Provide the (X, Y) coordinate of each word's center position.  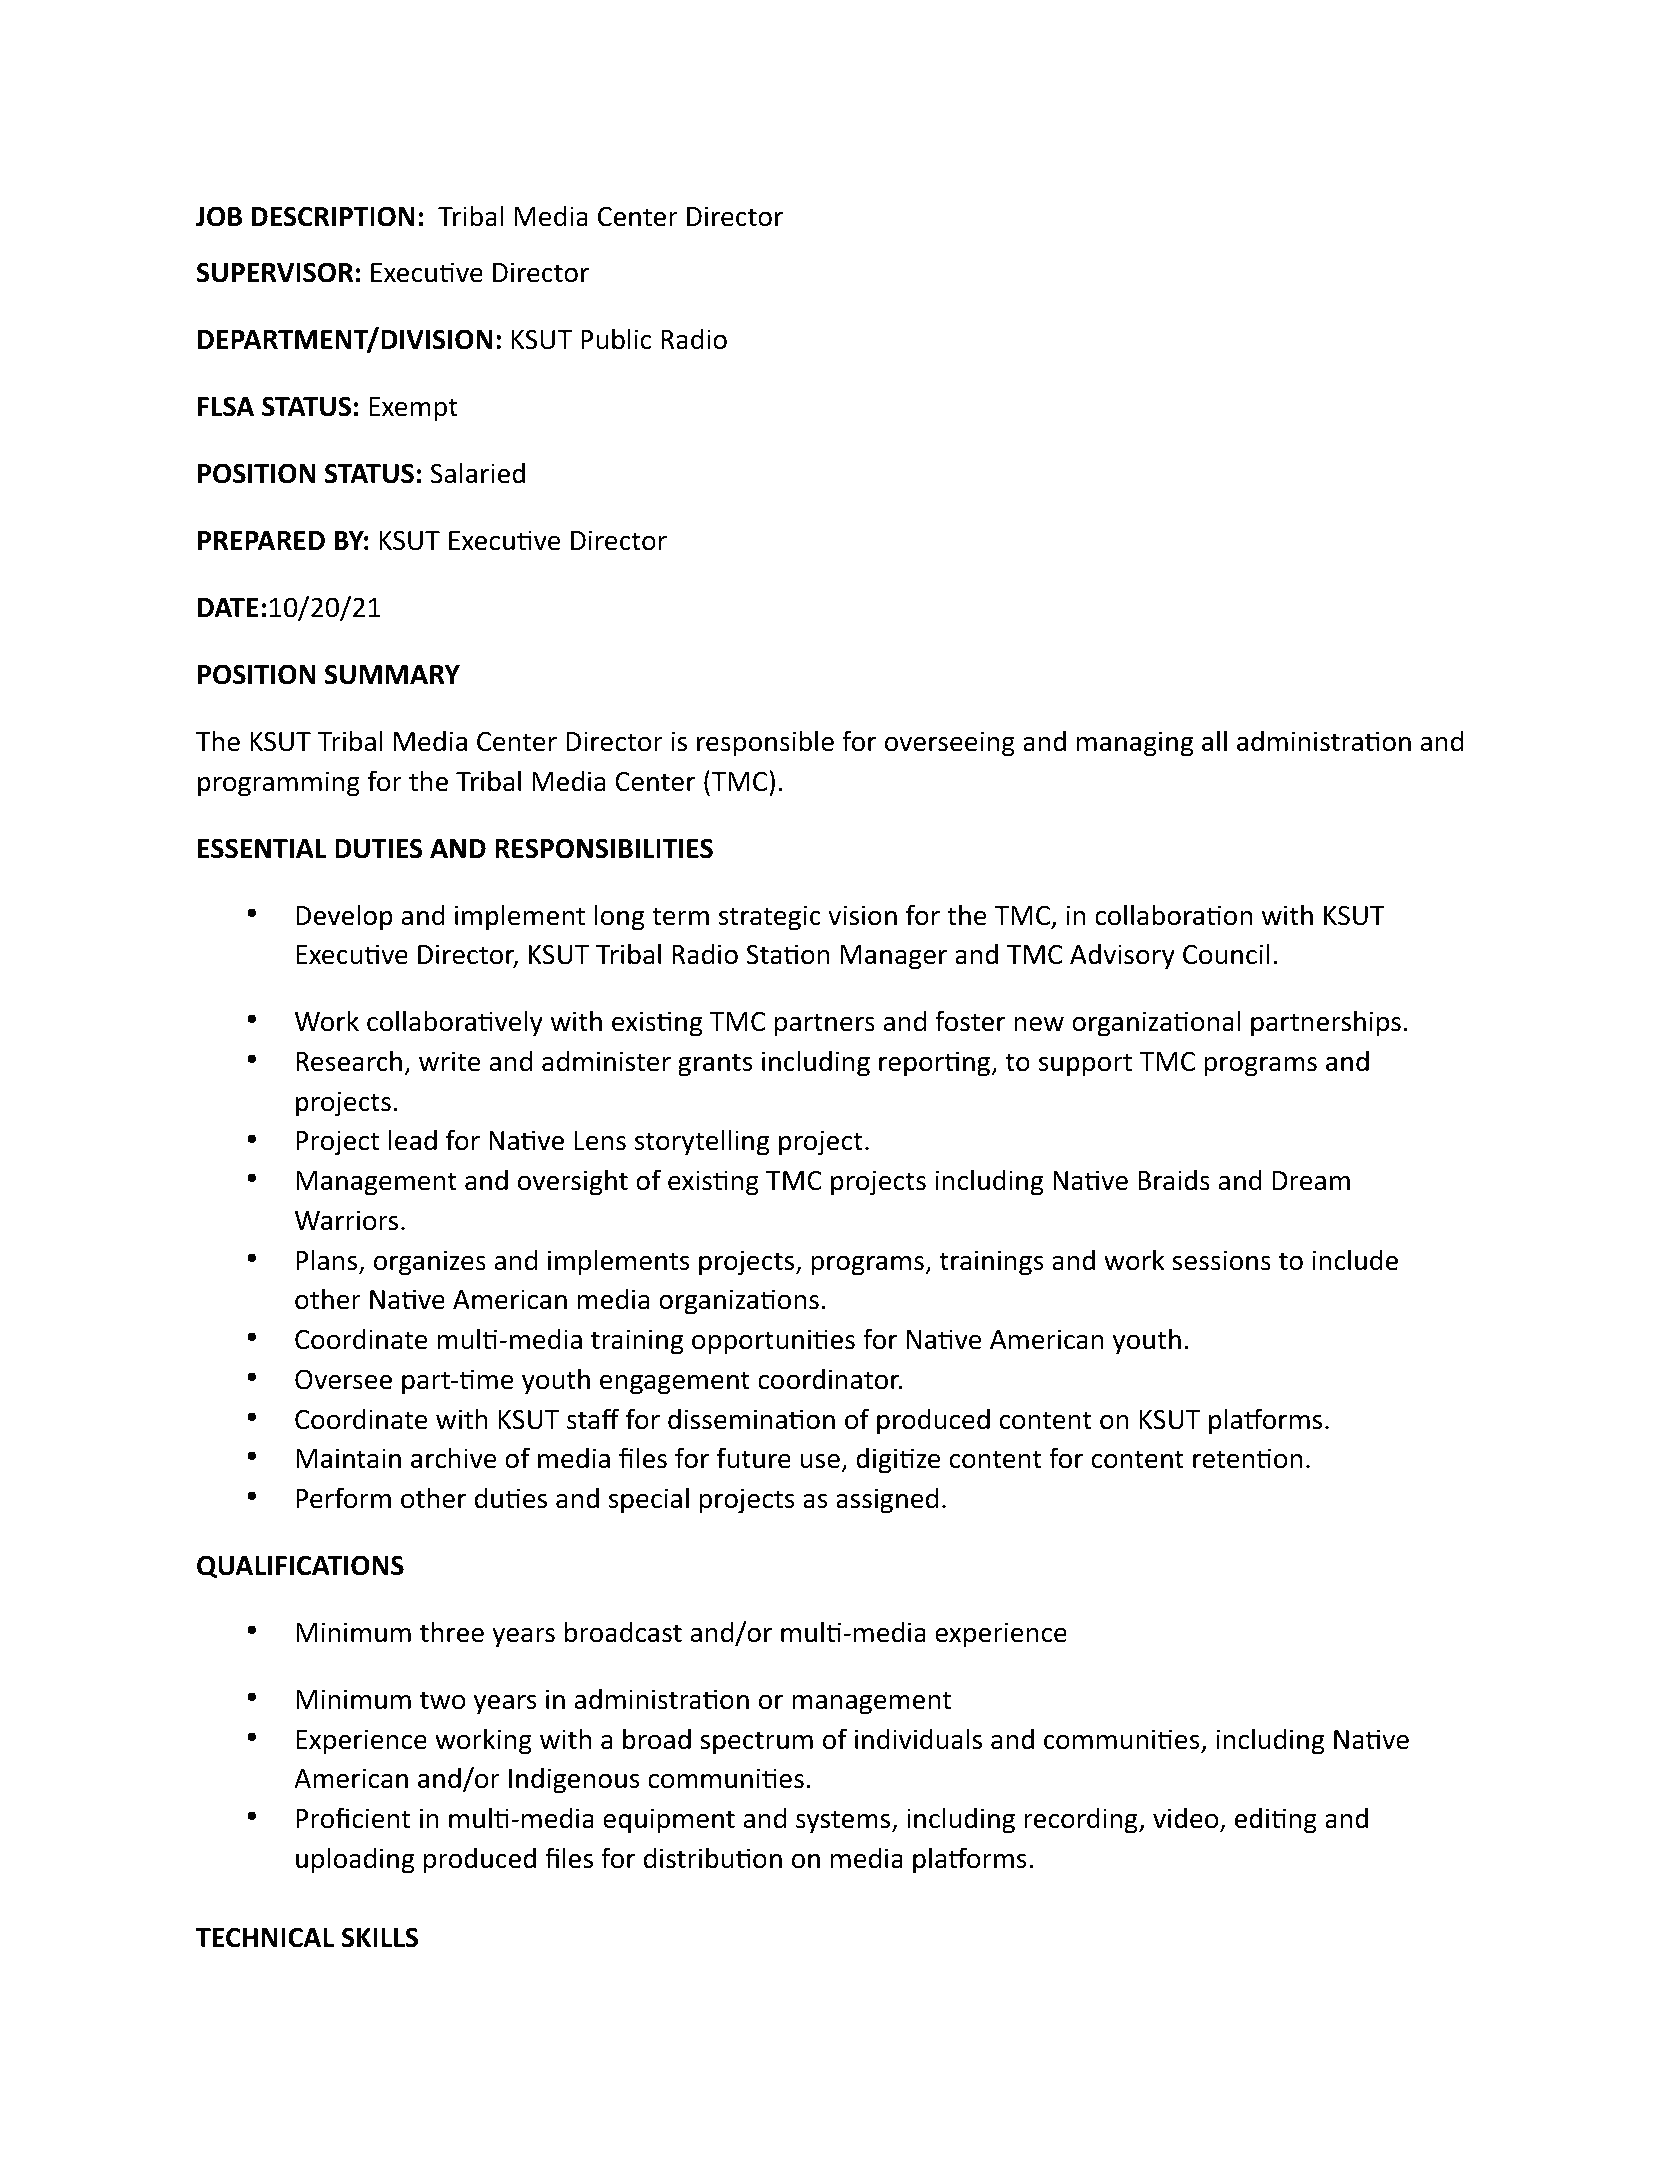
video (1187, 1819)
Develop (344, 917)
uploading (355, 1860)
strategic (770, 918)
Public (616, 339)
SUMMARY (392, 674)
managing (1135, 744)
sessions (1221, 1260)
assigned (887, 1500)
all (1214, 741)
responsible (765, 743)
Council (1226, 954)
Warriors (346, 1220)
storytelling (702, 1142)
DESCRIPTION (333, 216)
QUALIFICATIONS (300, 1567)
